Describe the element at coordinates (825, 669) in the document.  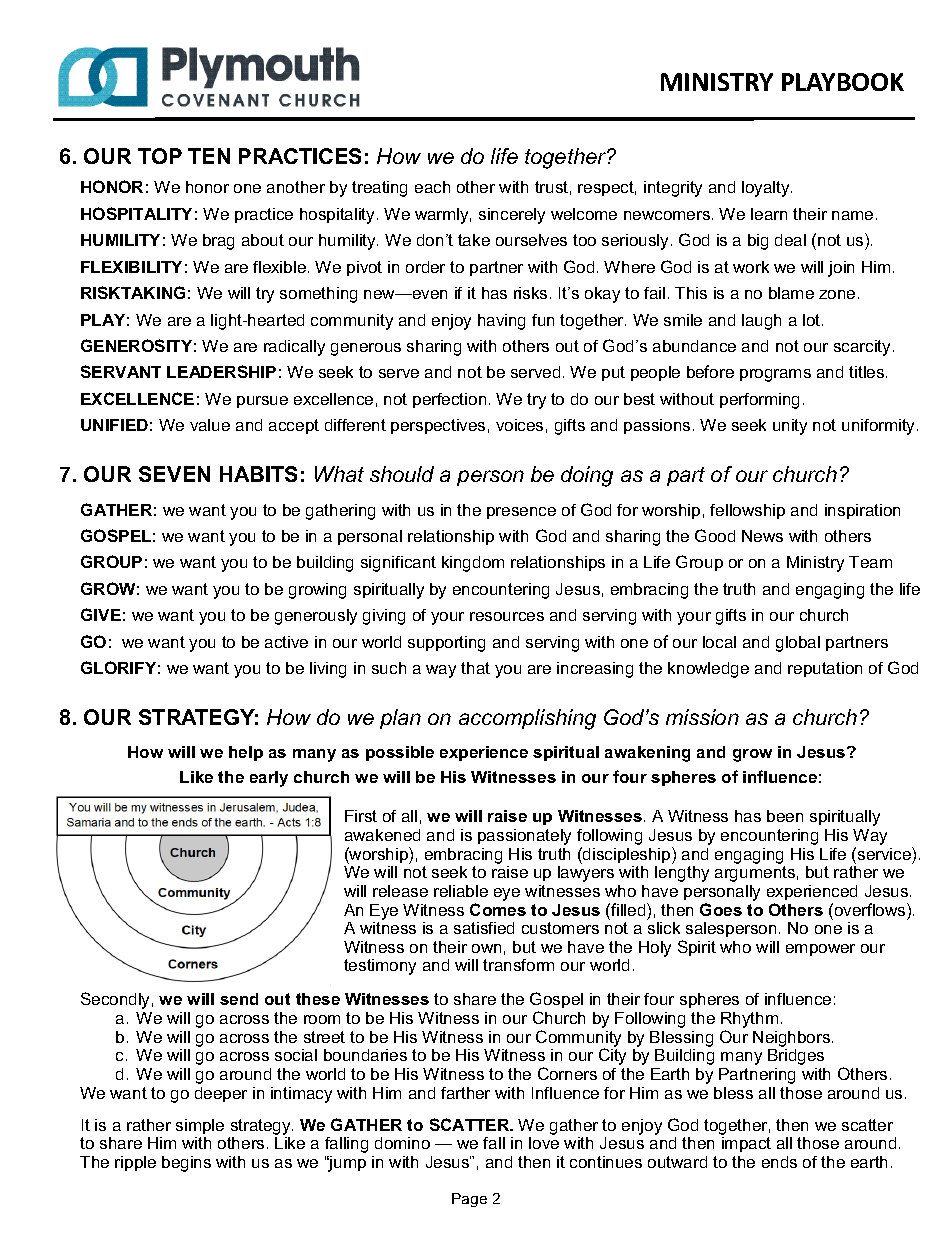
I see `reputation` at that location.
